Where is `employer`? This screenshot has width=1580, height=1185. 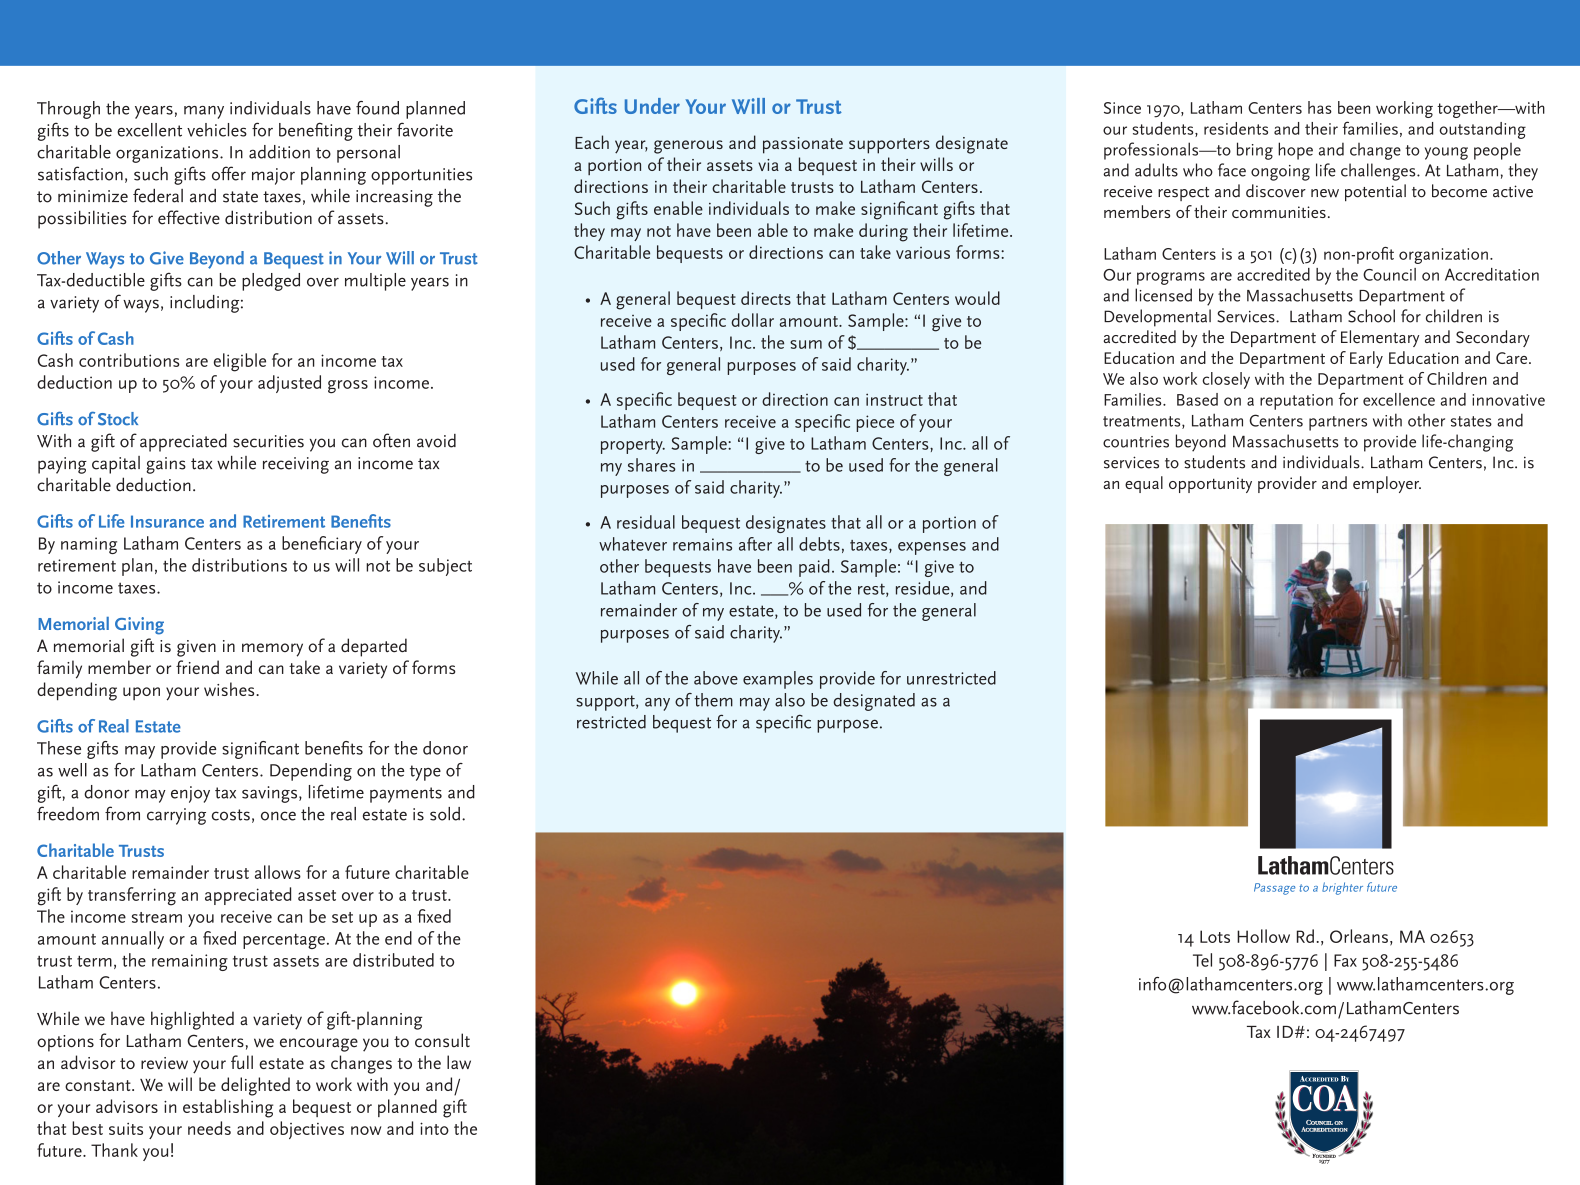
employer is located at coordinates (1387, 484).
